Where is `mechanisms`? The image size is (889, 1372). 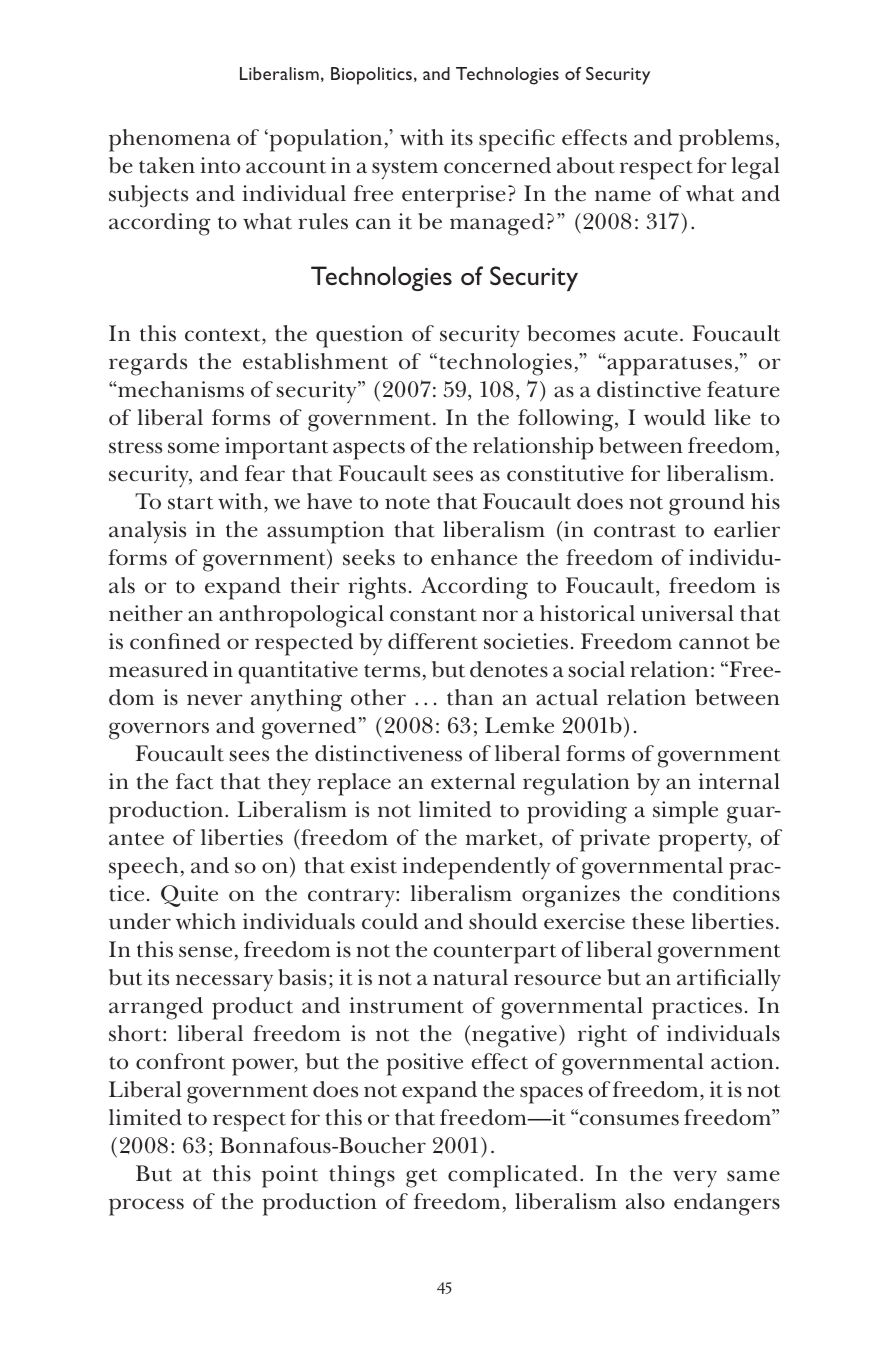 mechanisms is located at coordinates (180, 389).
